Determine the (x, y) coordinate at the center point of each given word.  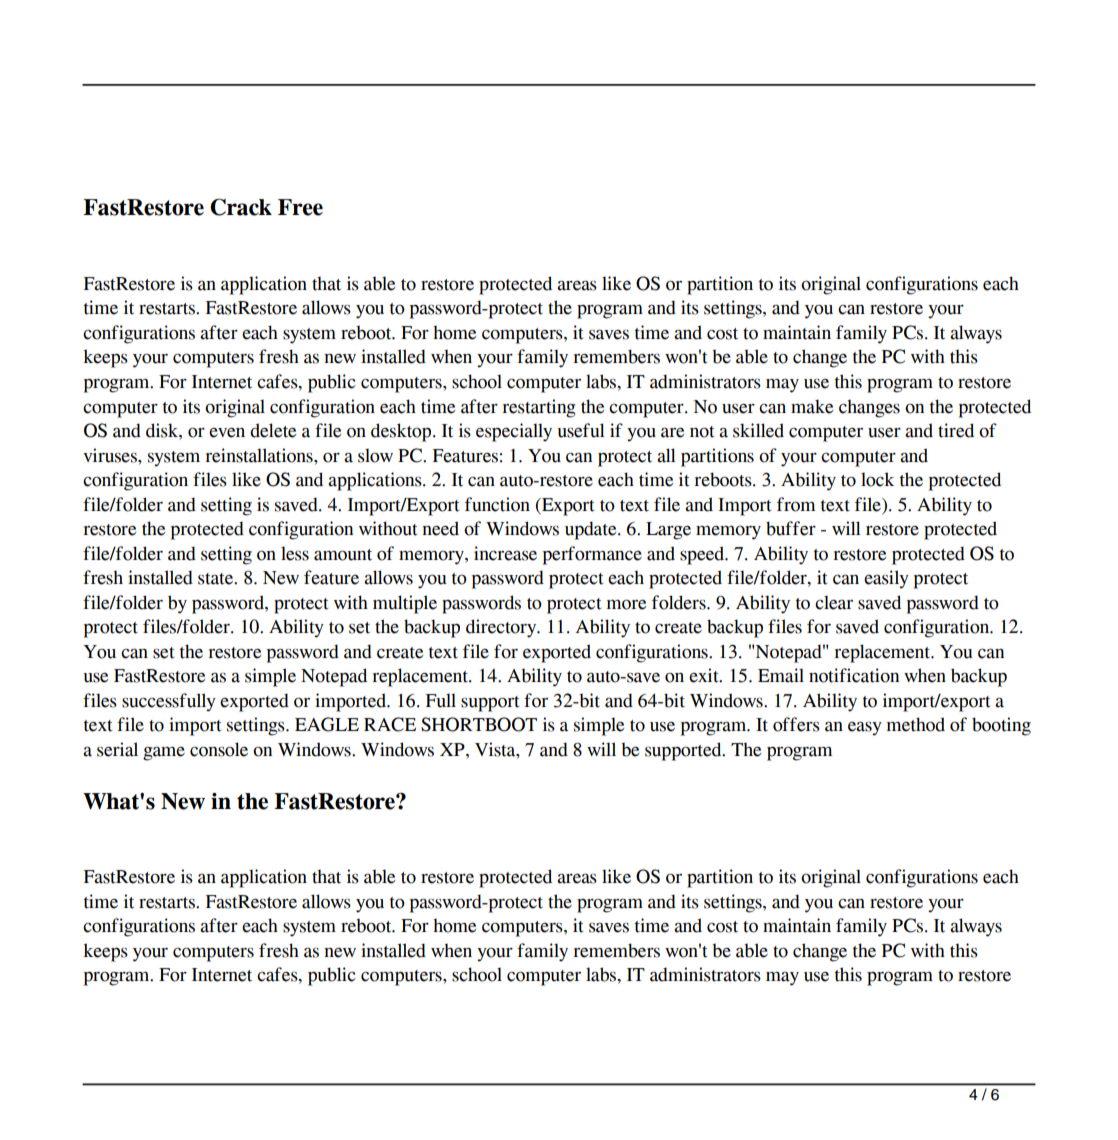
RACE (390, 724)
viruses (111, 455)
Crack (241, 207)
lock (877, 479)
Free (300, 207)
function (497, 504)
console (219, 749)
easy (865, 728)
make (812, 406)
